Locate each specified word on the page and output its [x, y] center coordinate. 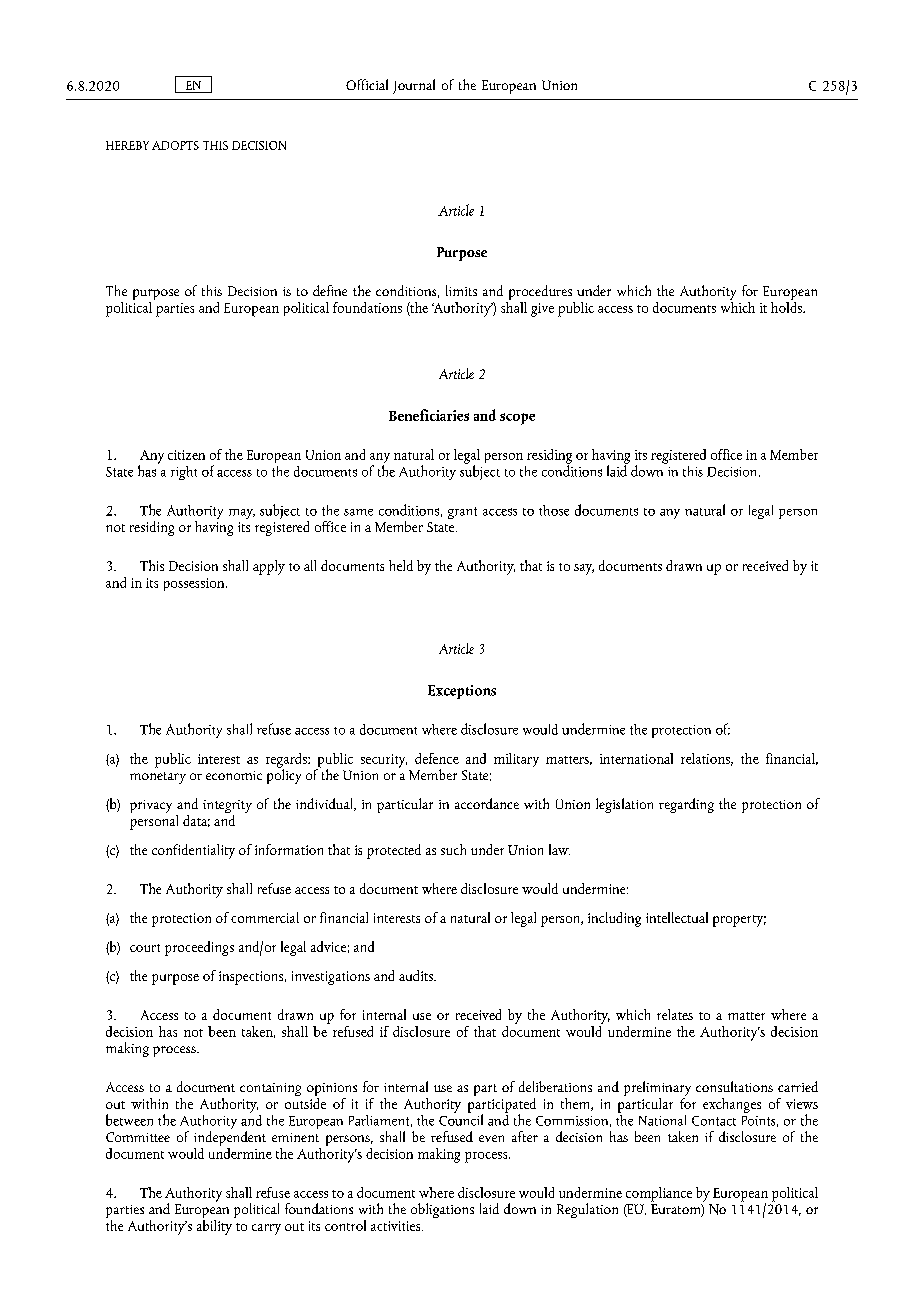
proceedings [199, 948]
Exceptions [462, 692]
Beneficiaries [429, 415]
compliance [659, 1194]
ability [214, 1226]
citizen [186, 455]
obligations [442, 1210]
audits [417, 975]
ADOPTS [175, 145]
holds [787, 306]
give [542, 310]
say [584, 569]
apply [269, 567]
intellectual [677, 917]
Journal [414, 86]
